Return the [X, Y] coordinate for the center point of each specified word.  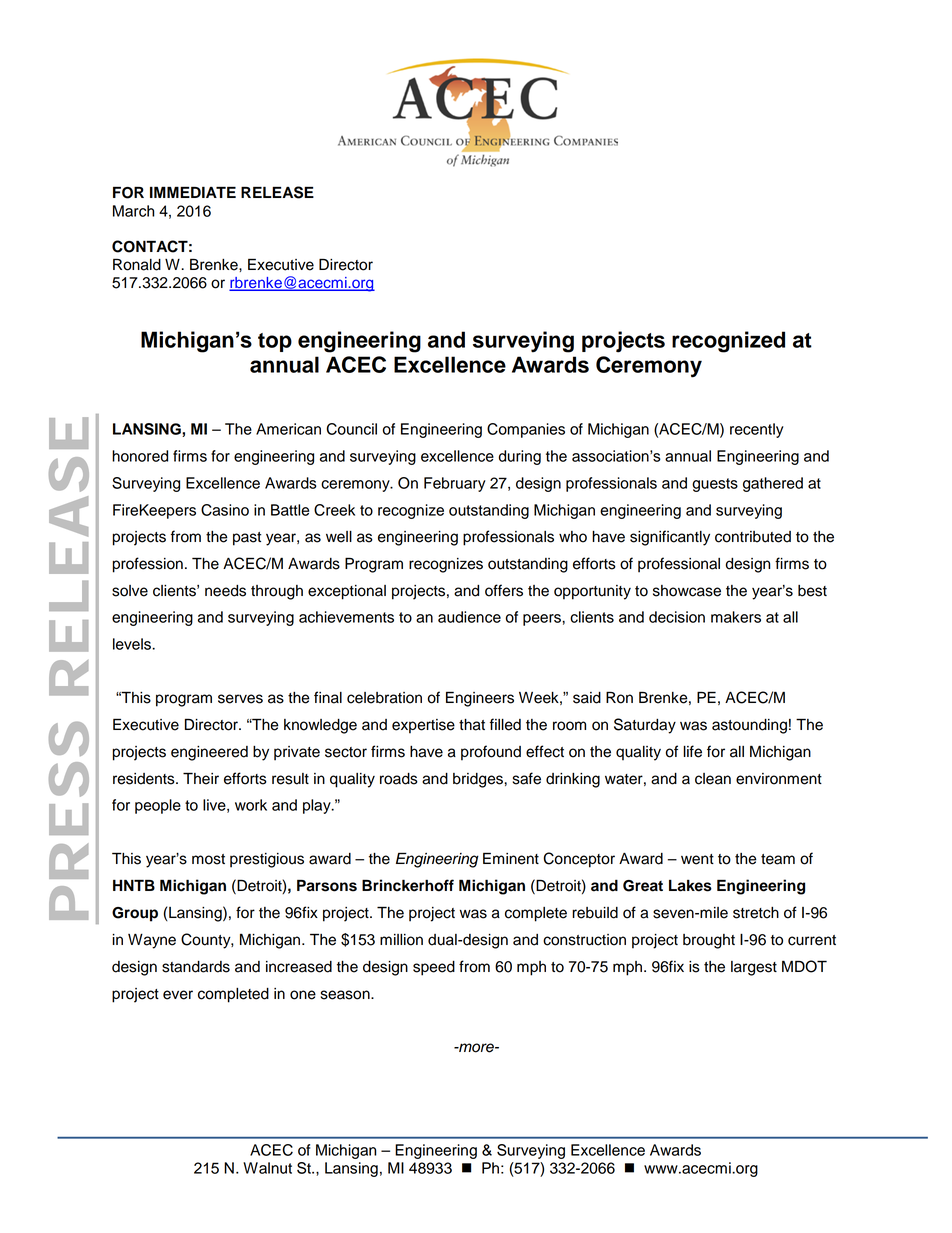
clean [713, 779]
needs [225, 591]
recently [757, 430]
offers [504, 590]
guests [715, 485]
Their [201, 778]
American [288, 429]
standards [196, 967]
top [275, 342]
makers [736, 617]
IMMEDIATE [193, 192]
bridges [479, 780]
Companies [526, 430]
